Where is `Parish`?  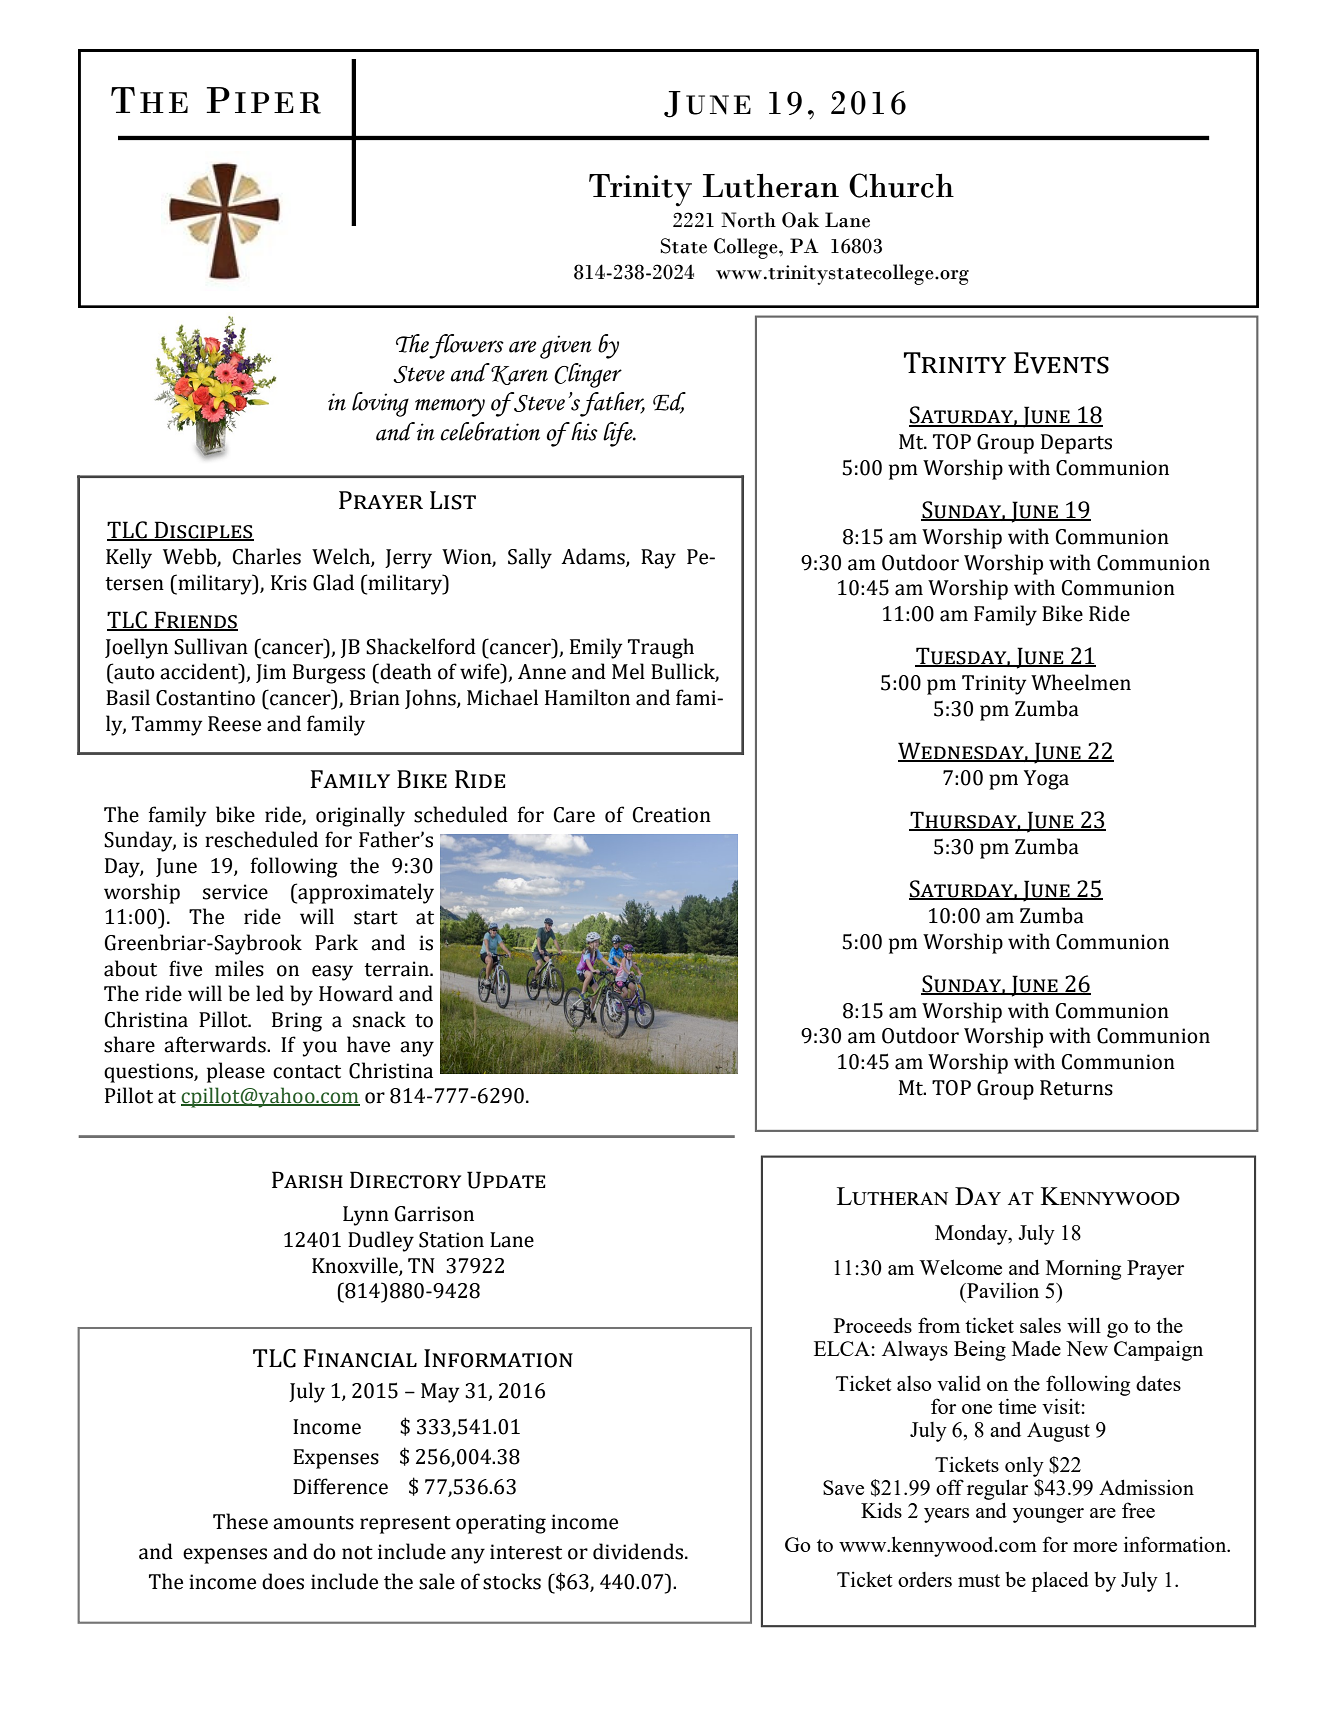
Parish is located at coordinates (307, 1180).
